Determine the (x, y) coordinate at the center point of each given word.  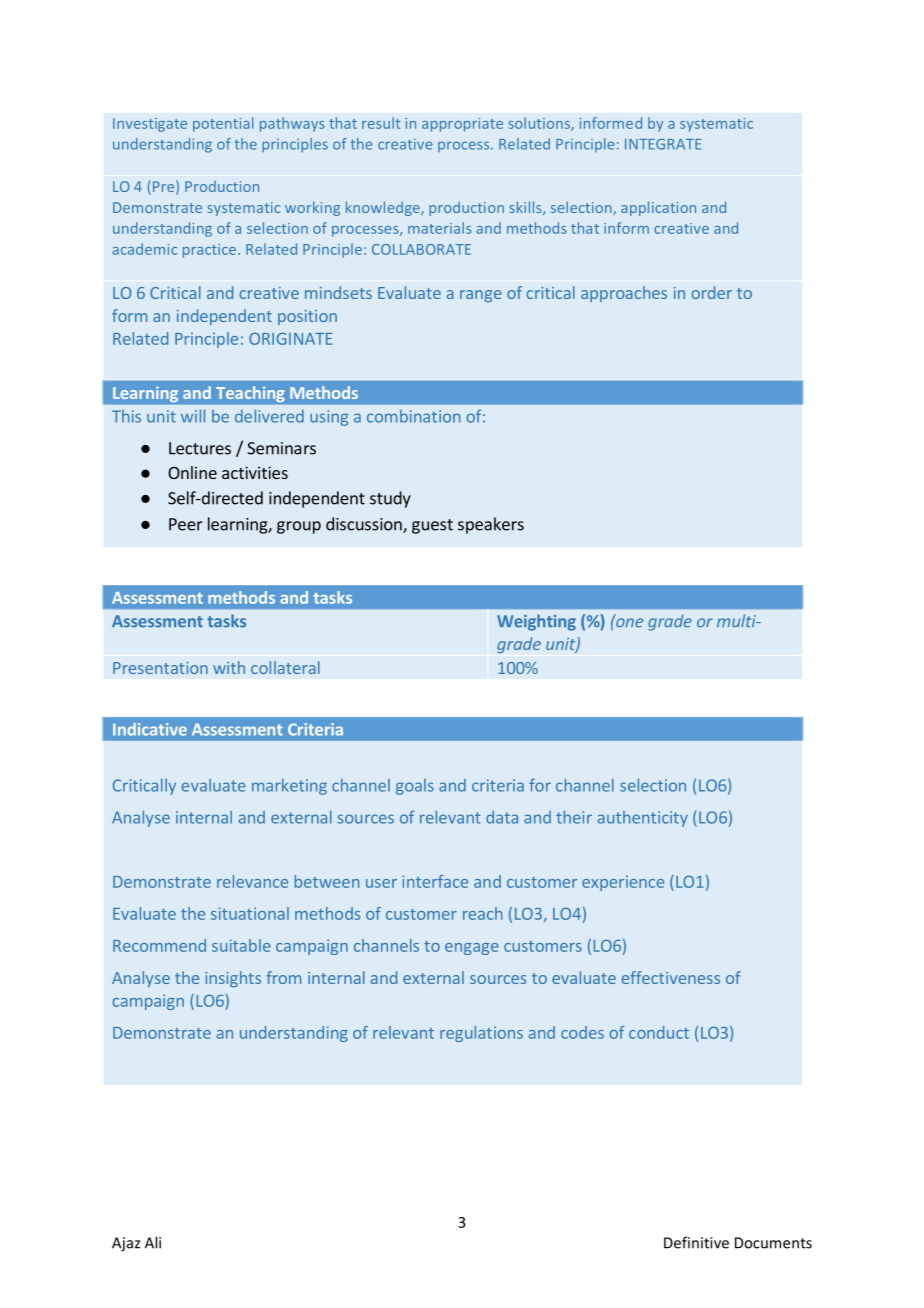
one (628, 621)
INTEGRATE (663, 144)
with (229, 667)
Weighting (536, 622)
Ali (153, 1242)
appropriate (462, 125)
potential (223, 124)
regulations (481, 1034)
